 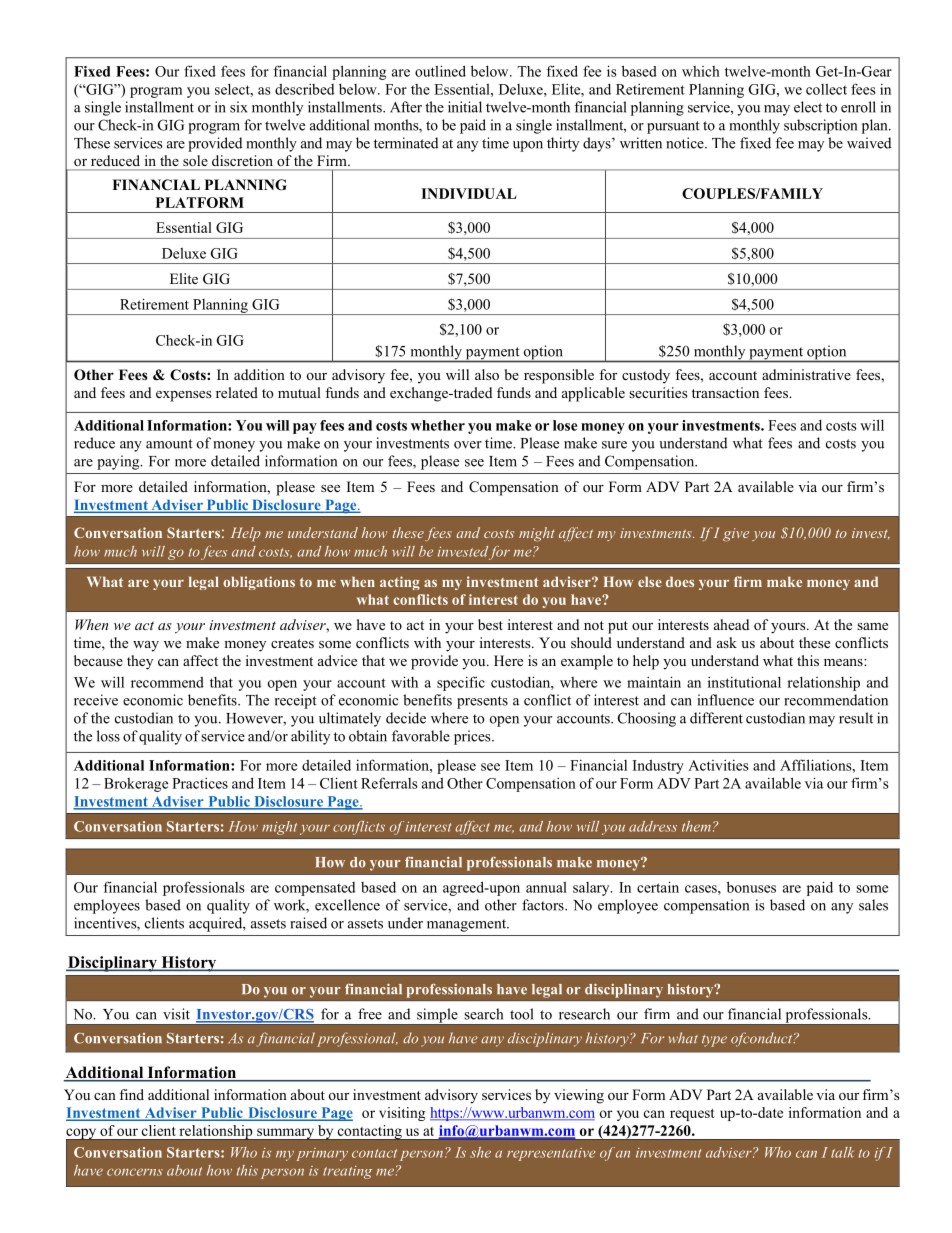 What do you see at coordinates (731, 624) in the image?
I see `ahead` at bounding box center [731, 624].
